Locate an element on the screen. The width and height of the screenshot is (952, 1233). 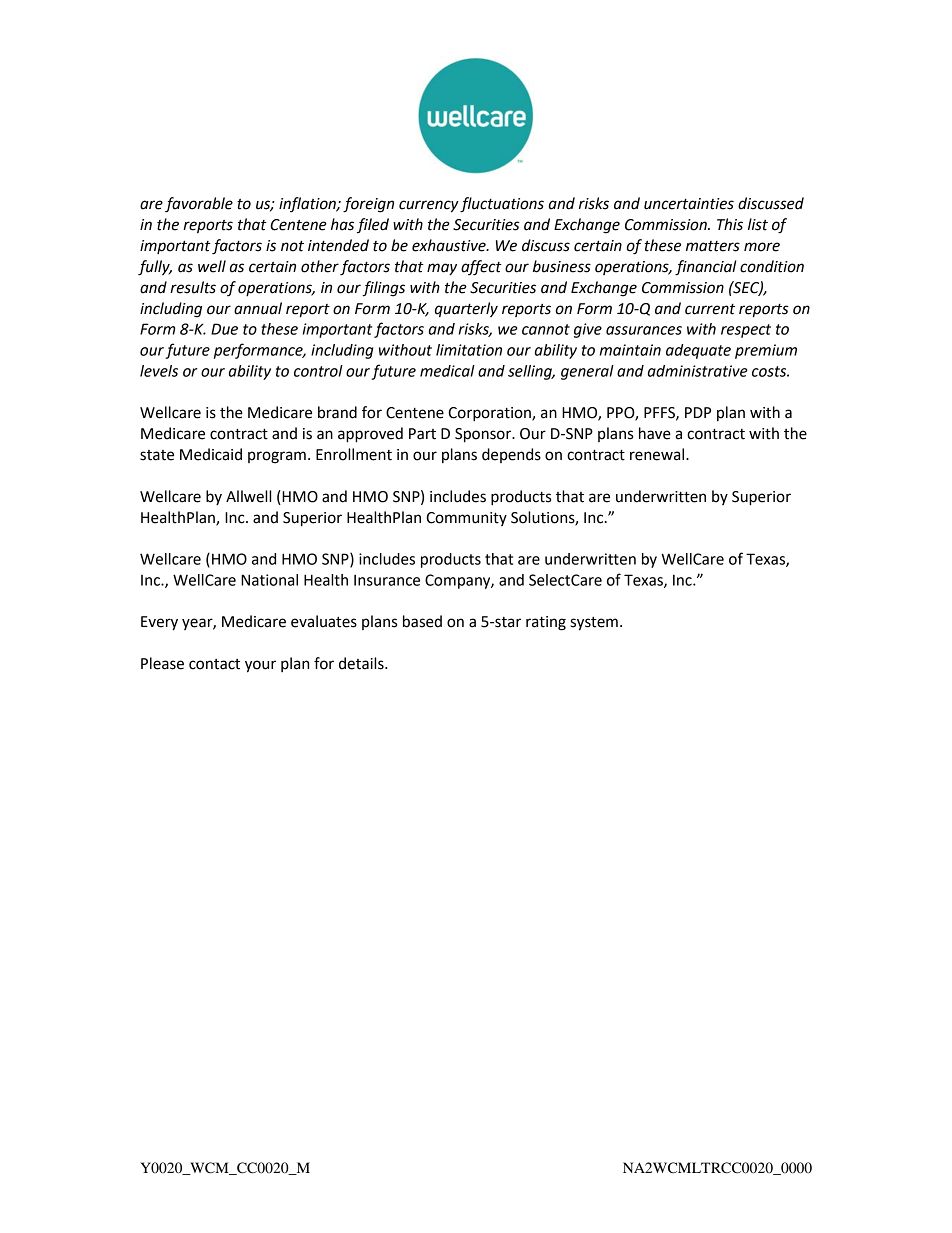
currency is located at coordinates (429, 206).
